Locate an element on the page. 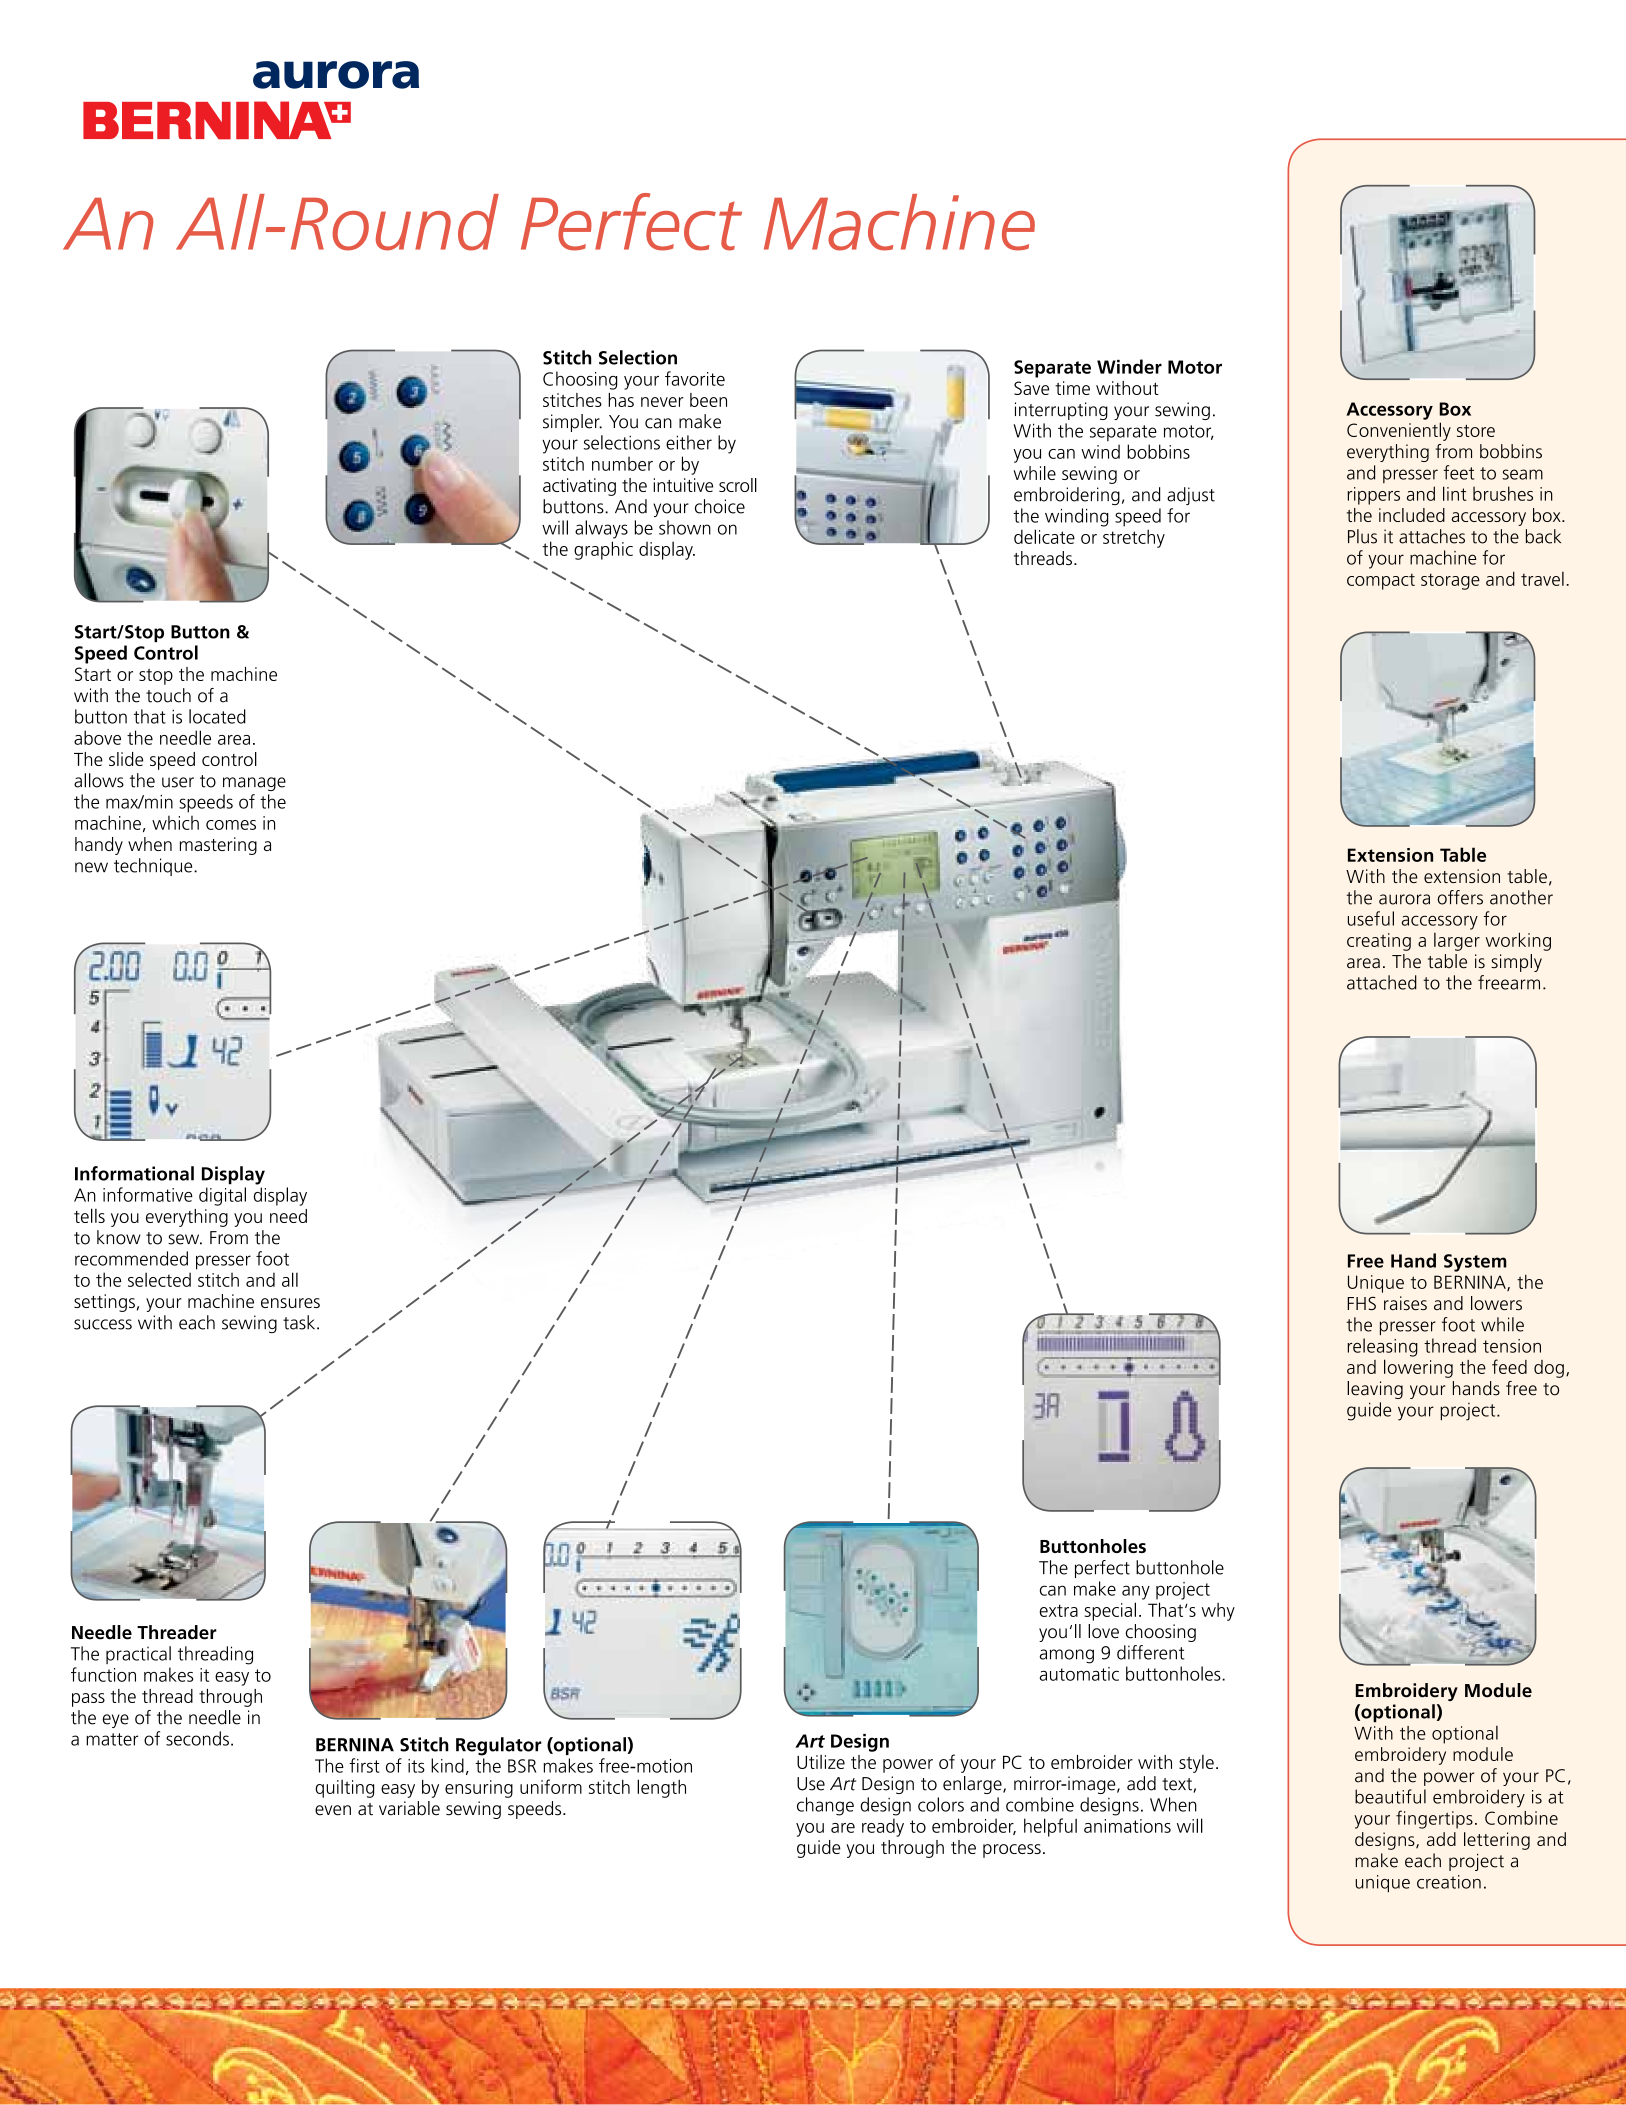 The image size is (1626, 2105). extra is located at coordinates (1059, 1610).
